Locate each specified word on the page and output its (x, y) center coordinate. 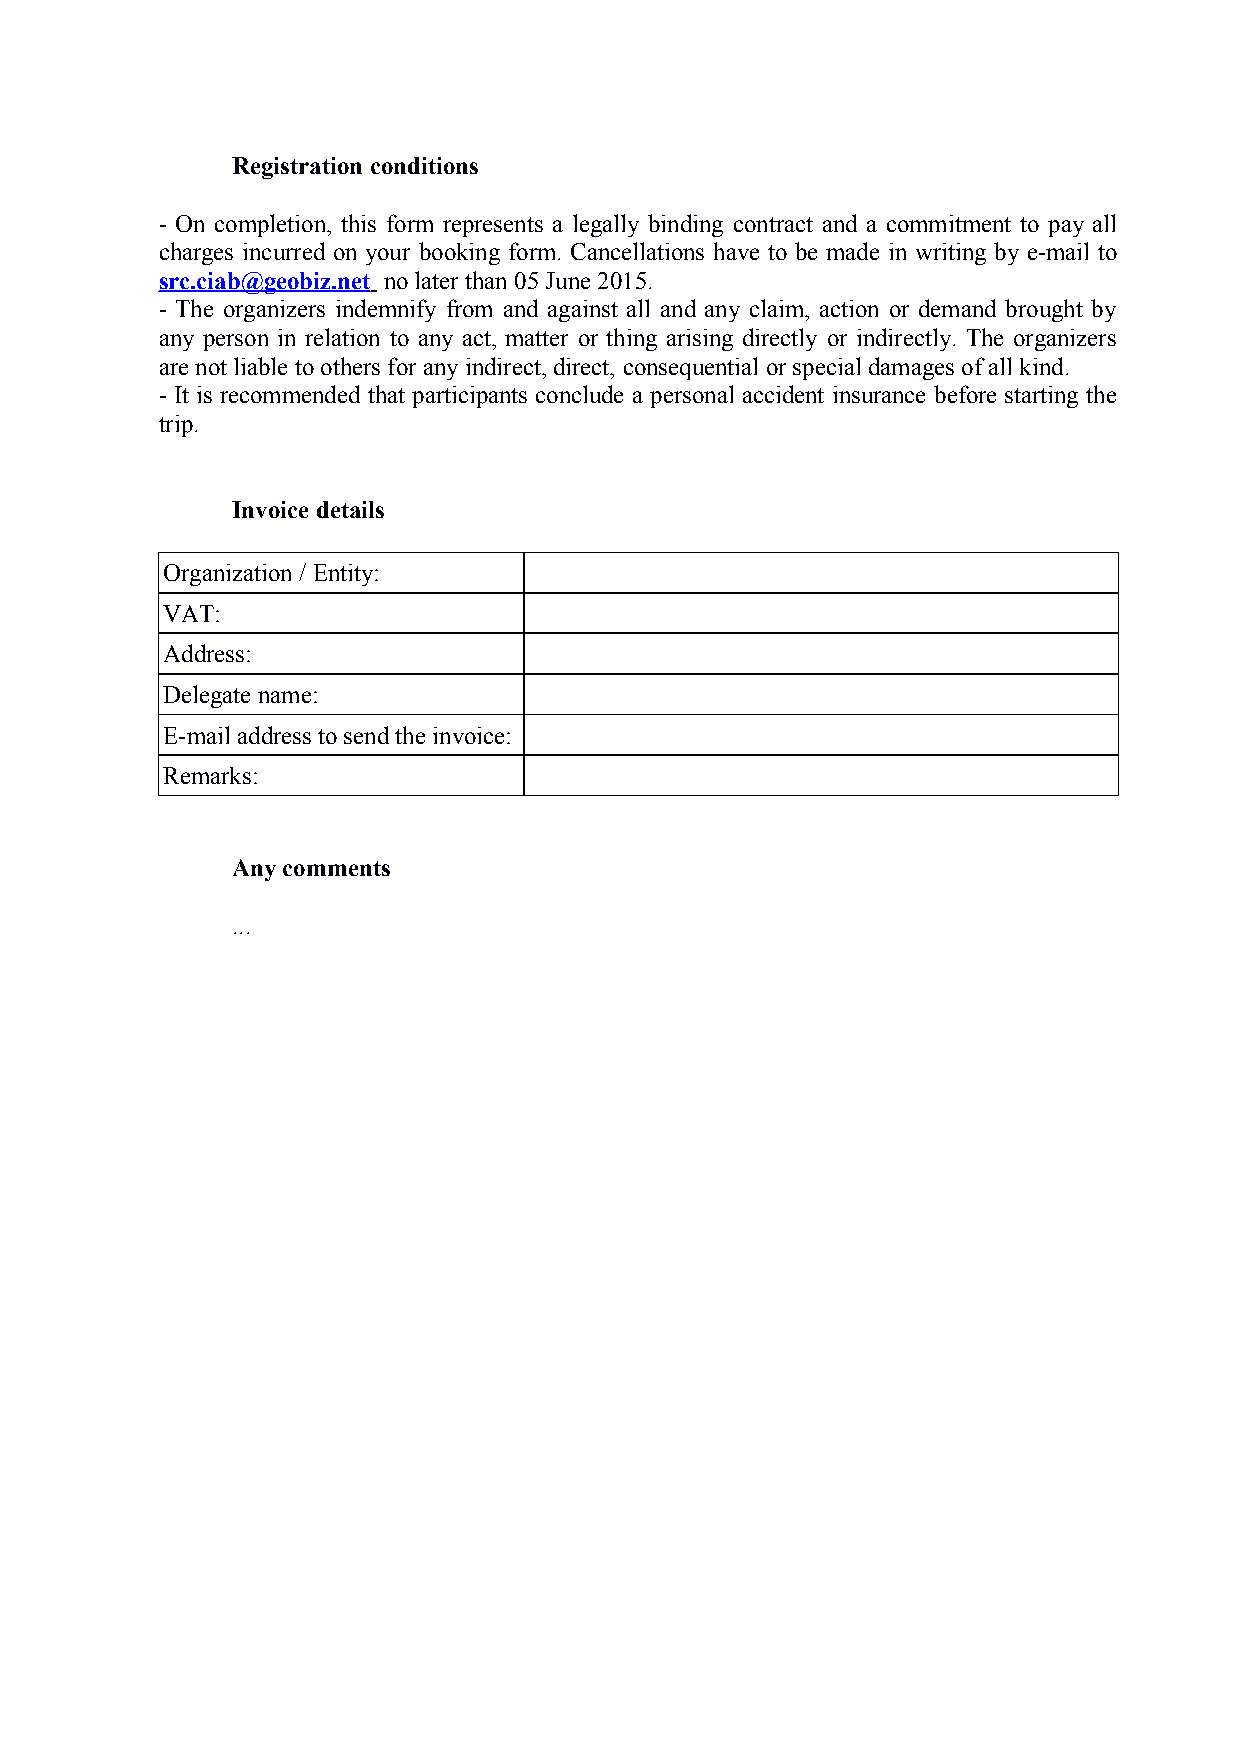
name (284, 697)
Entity (345, 575)
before (965, 394)
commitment (949, 223)
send (366, 735)
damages (911, 368)
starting (1041, 397)
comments (336, 868)
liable (260, 366)
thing (631, 339)
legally (606, 225)
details (350, 509)
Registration (297, 168)
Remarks (207, 775)
